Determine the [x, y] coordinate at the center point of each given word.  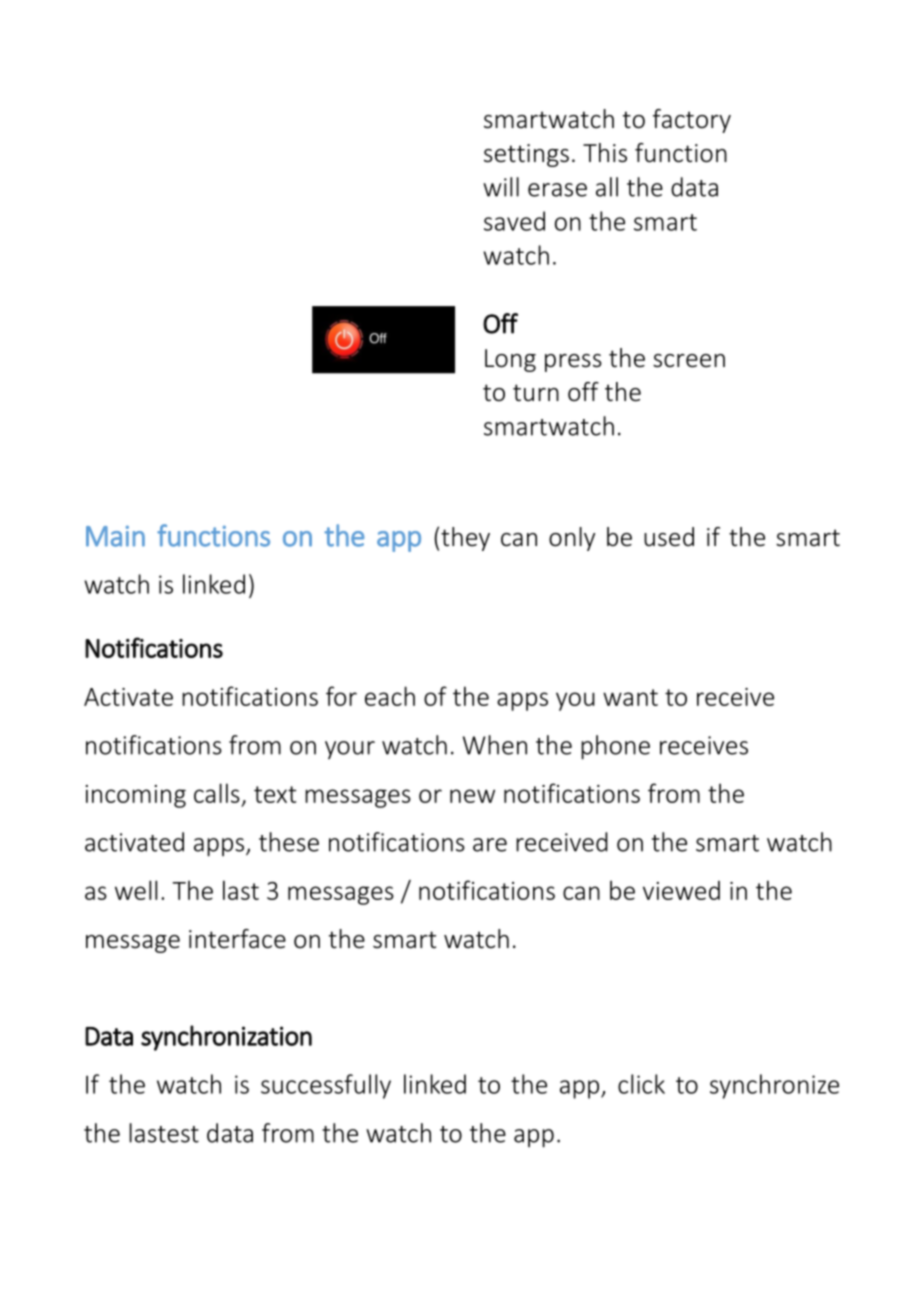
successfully [326, 1086]
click [641, 1084]
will [501, 187]
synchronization [226, 1038]
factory [692, 121]
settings [526, 155]
